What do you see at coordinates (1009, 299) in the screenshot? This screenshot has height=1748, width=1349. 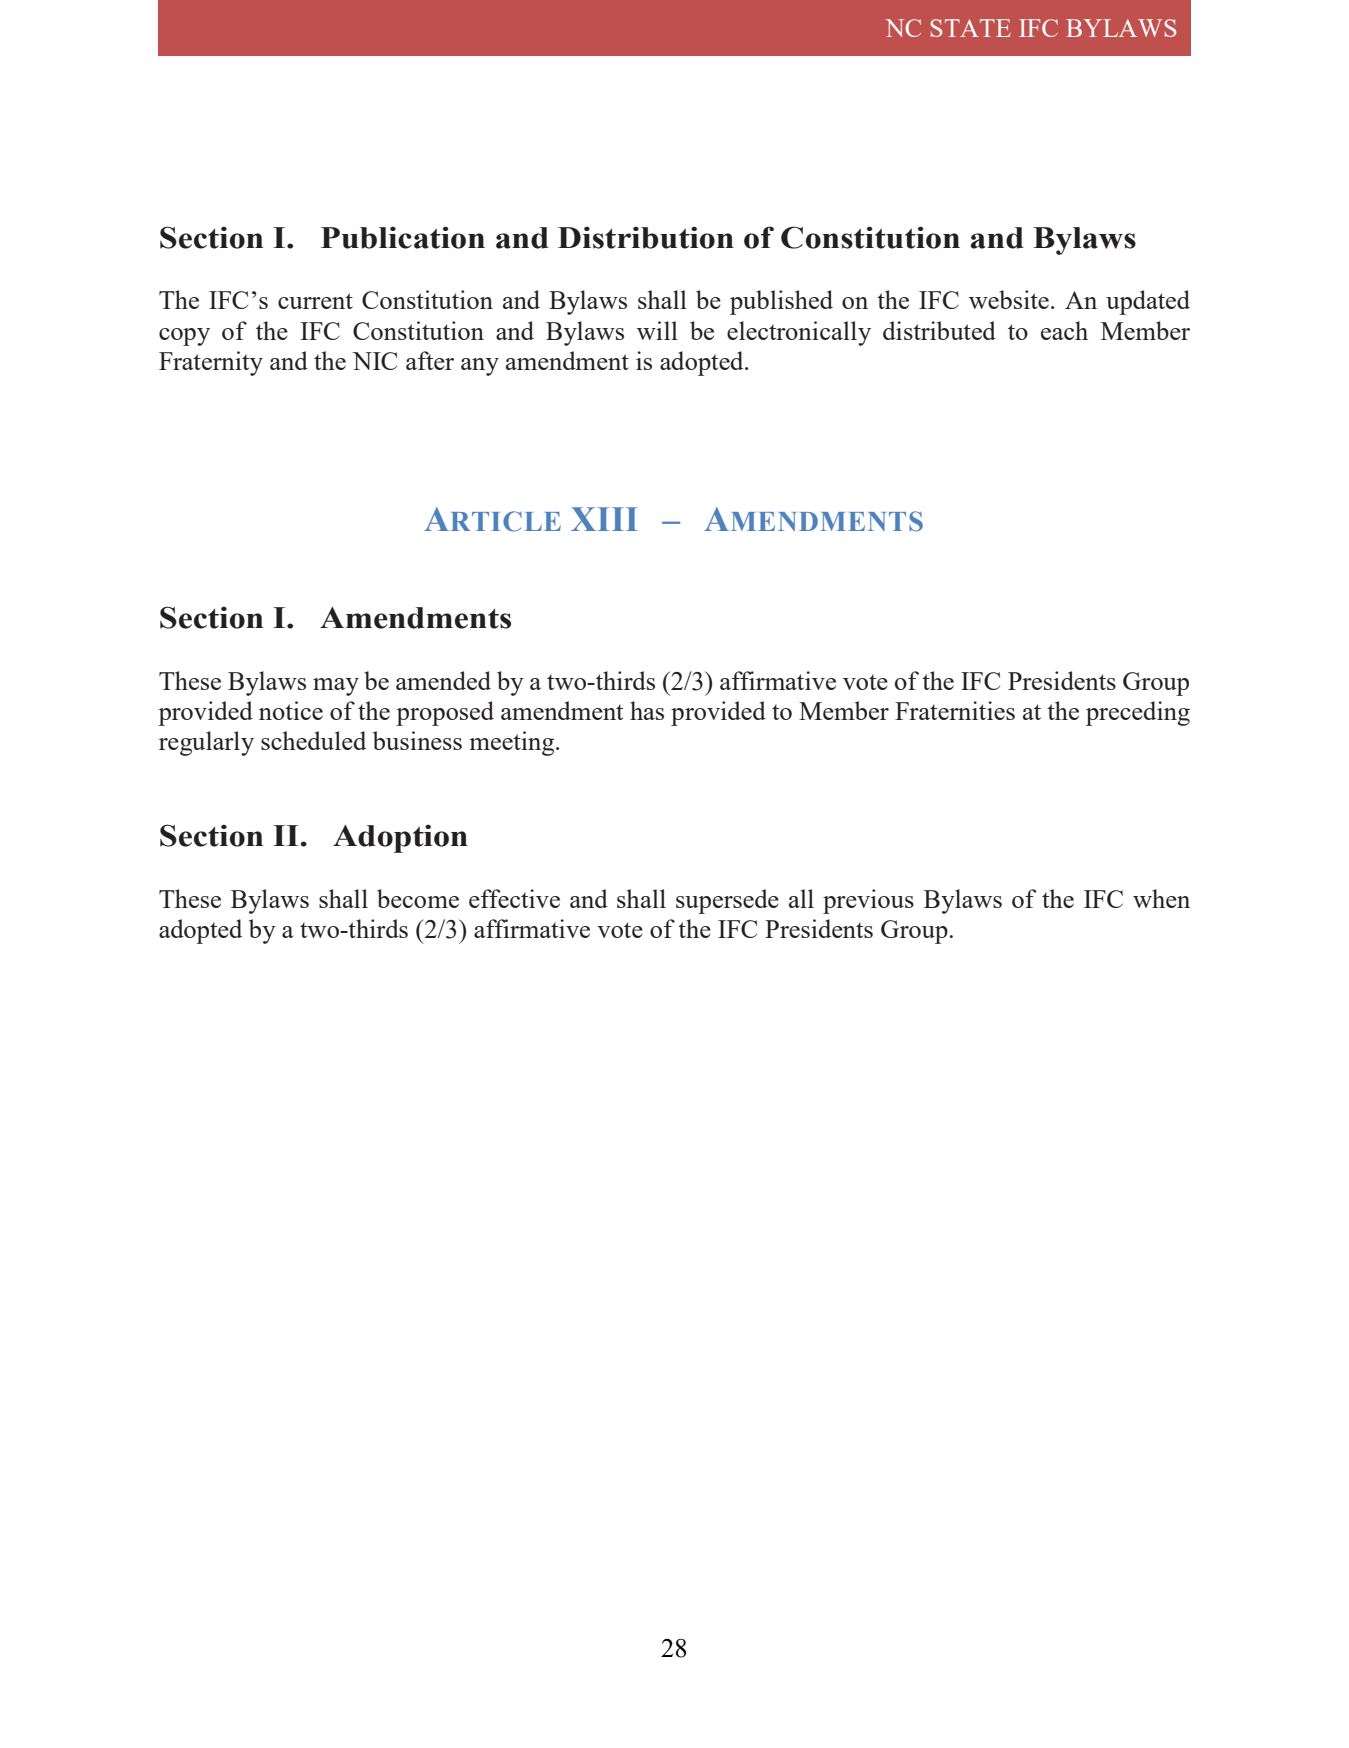 I see `website` at bounding box center [1009, 299].
